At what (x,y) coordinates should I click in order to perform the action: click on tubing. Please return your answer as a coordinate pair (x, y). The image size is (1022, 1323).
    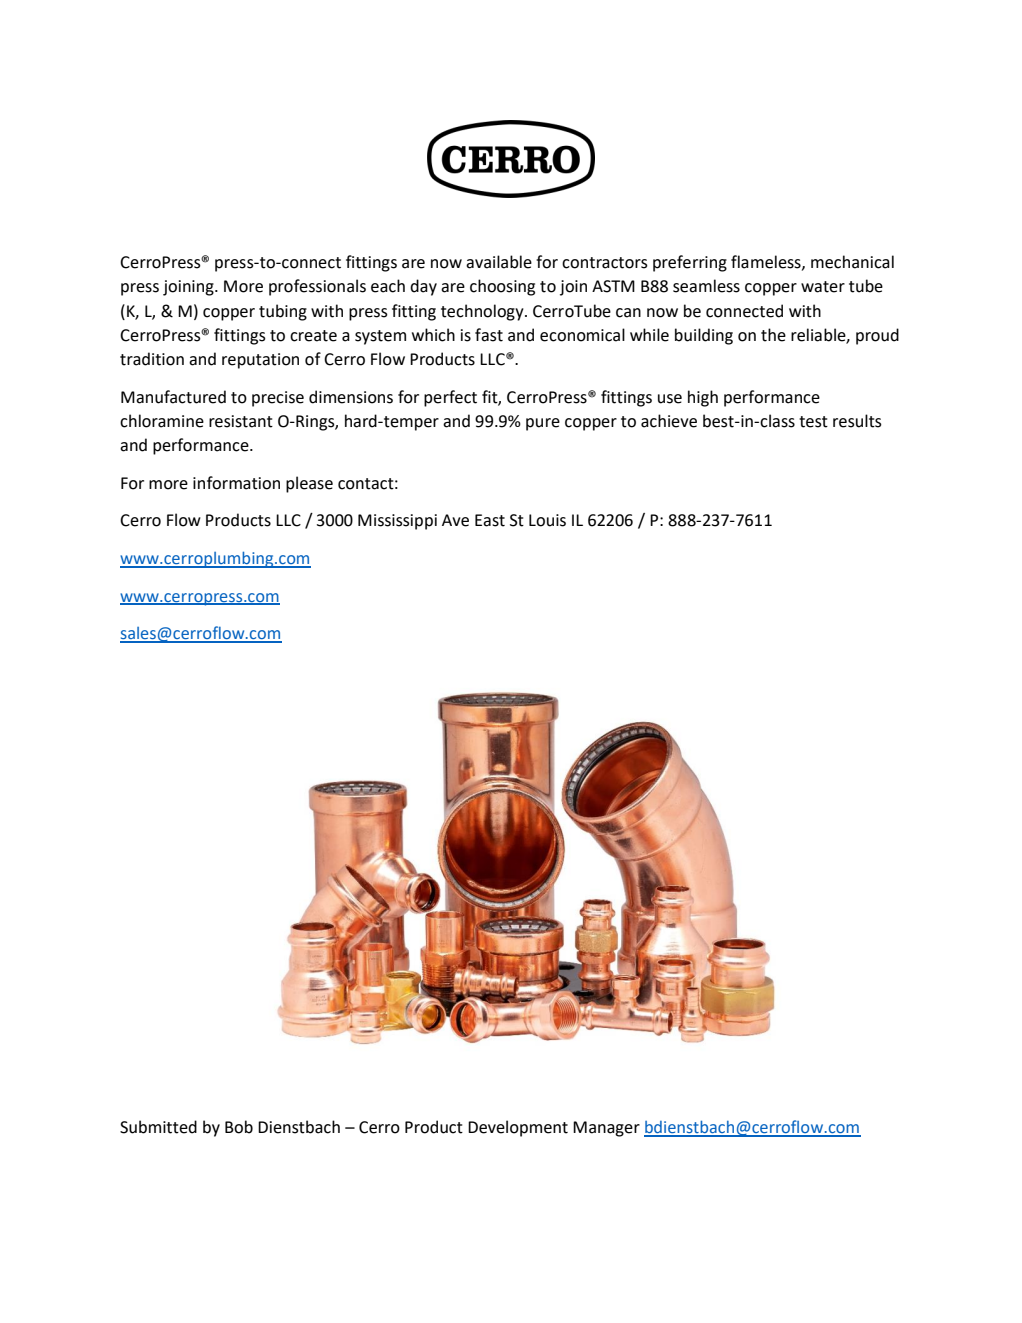
    Looking at the image, I should click on (283, 312).
